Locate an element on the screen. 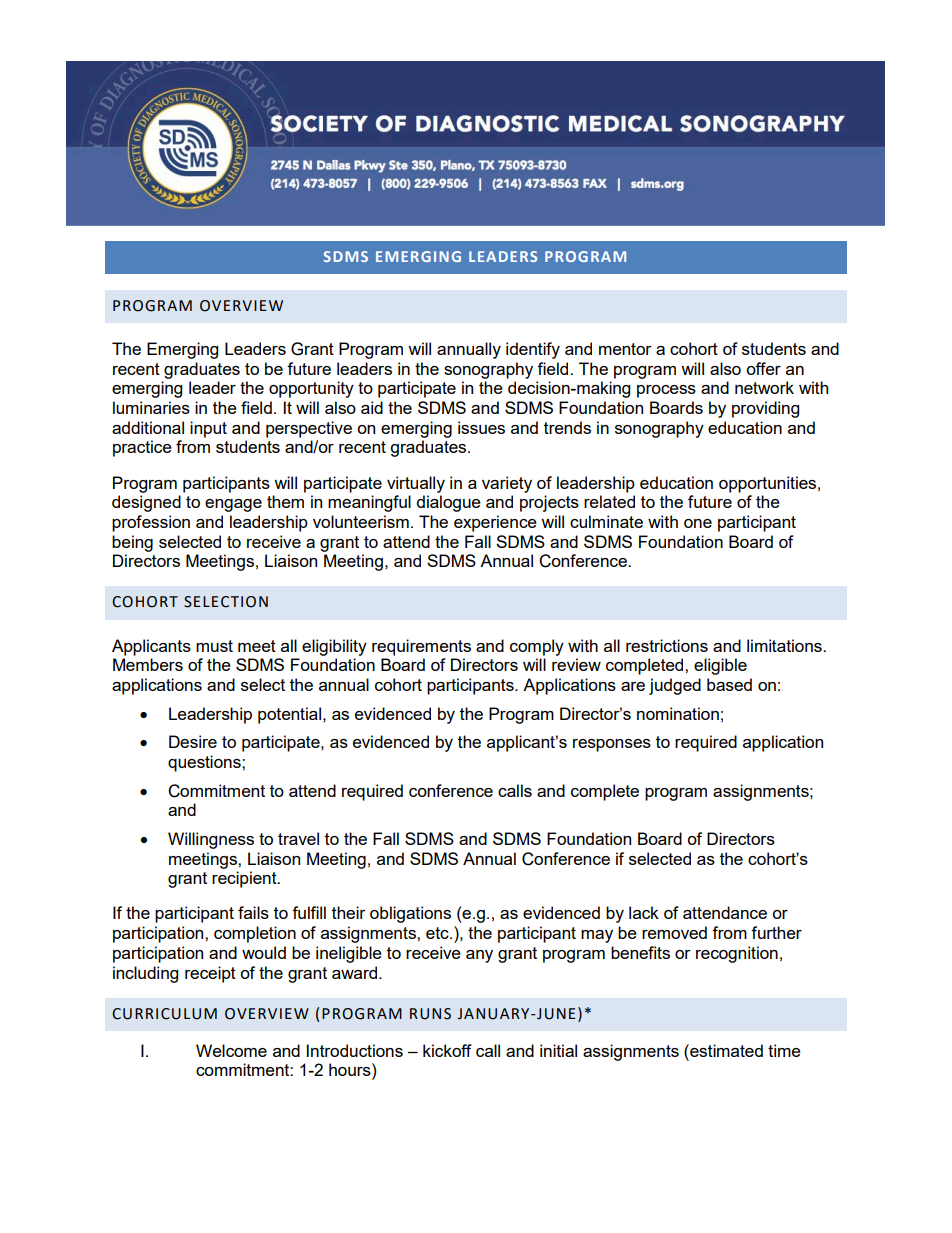 The width and height of the screenshot is (952, 1233). offer is located at coordinates (763, 368).
